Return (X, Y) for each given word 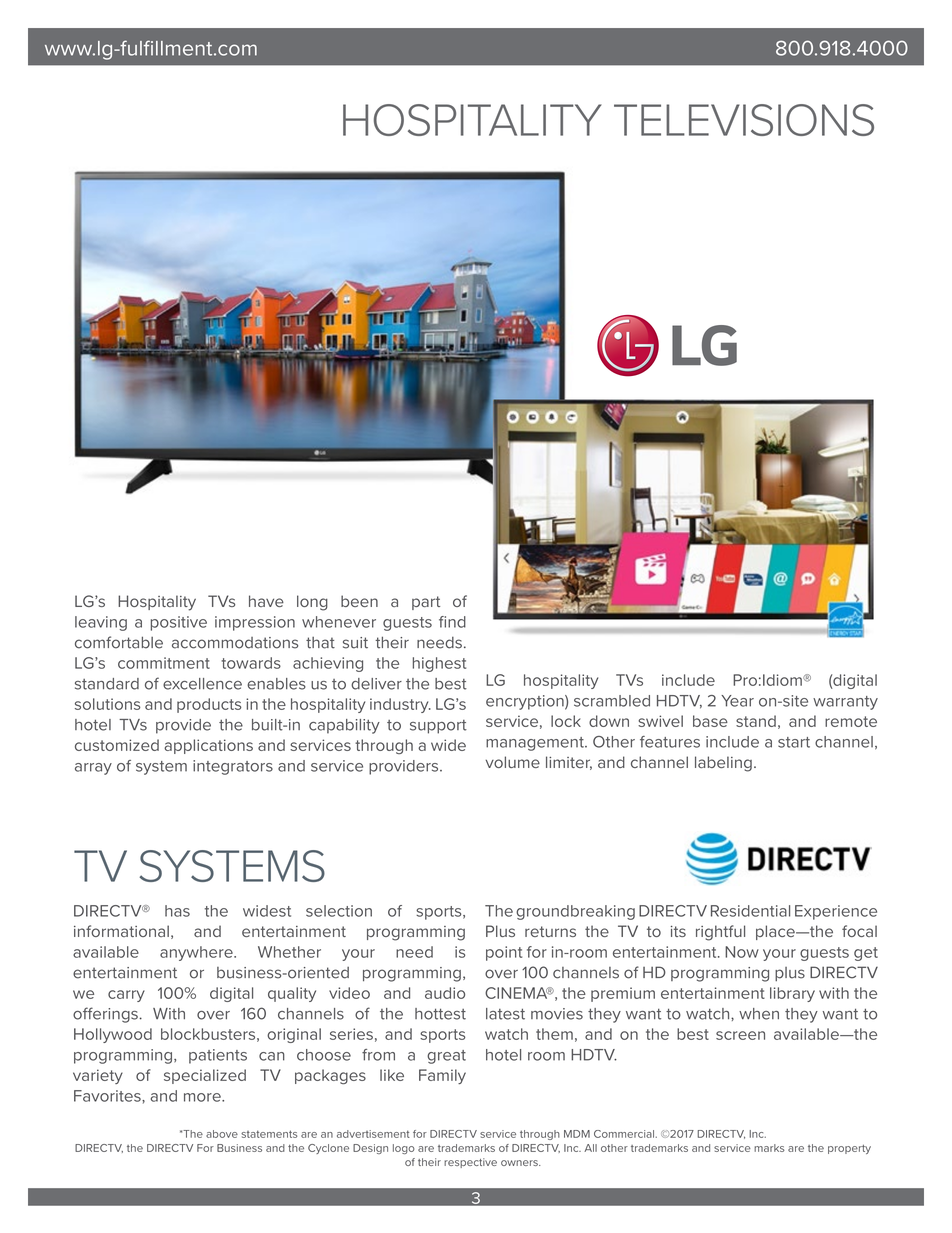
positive (179, 623)
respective (470, 1163)
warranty (845, 703)
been (359, 601)
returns (550, 931)
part (426, 603)
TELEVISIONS (744, 120)
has (177, 911)
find (452, 622)
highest (439, 664)
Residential (750, 911)
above (222, 1134)
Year (737, 701)
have (266, 601)
